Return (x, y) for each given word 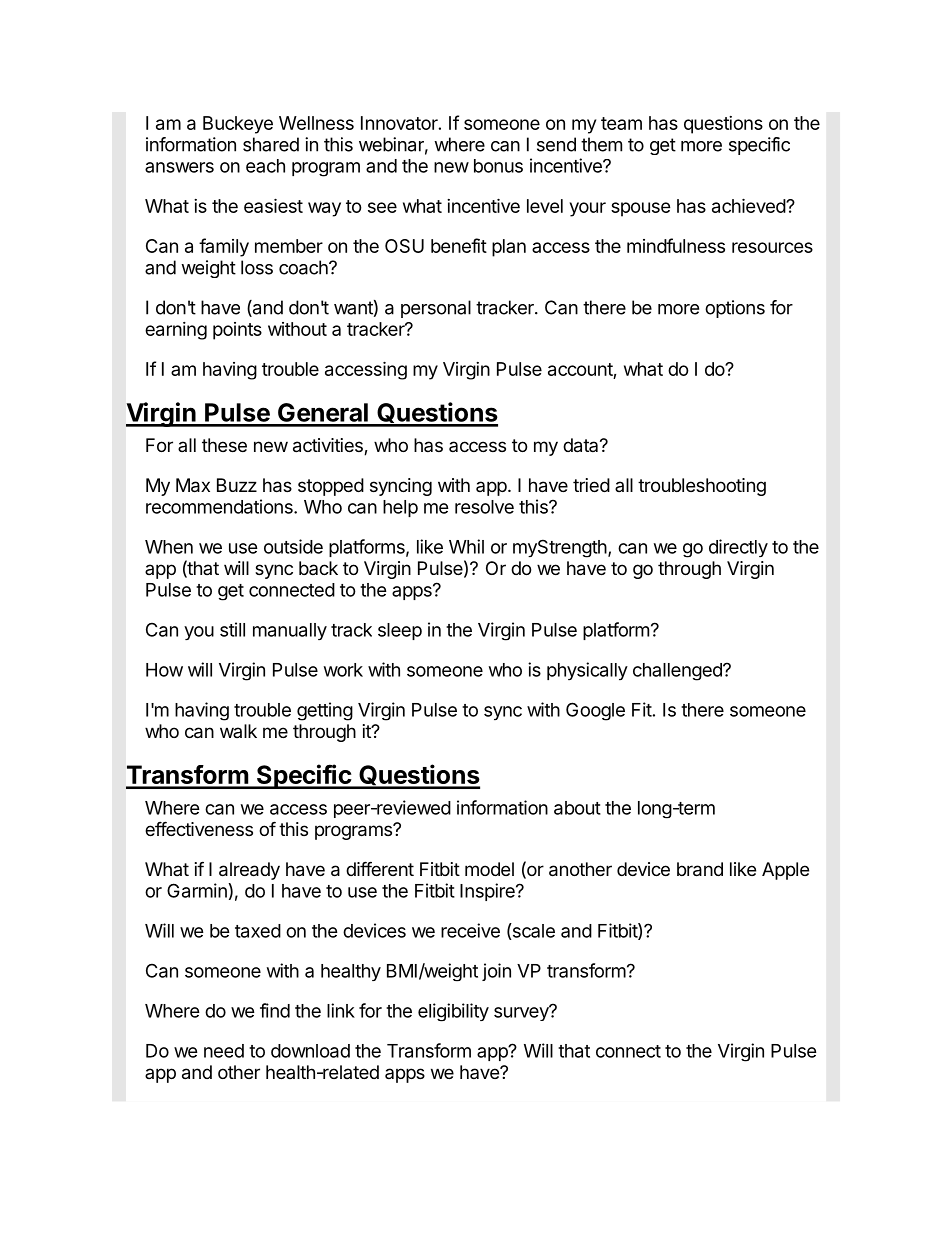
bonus (498, 166)
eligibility (453, 1012)
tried (591, 485)
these (224, 445)
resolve (484, 507)
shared (271, 144)
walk (238, 731)
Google (595, 711)
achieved (749, 205)
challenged (678, 672)
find (275, 1010)
